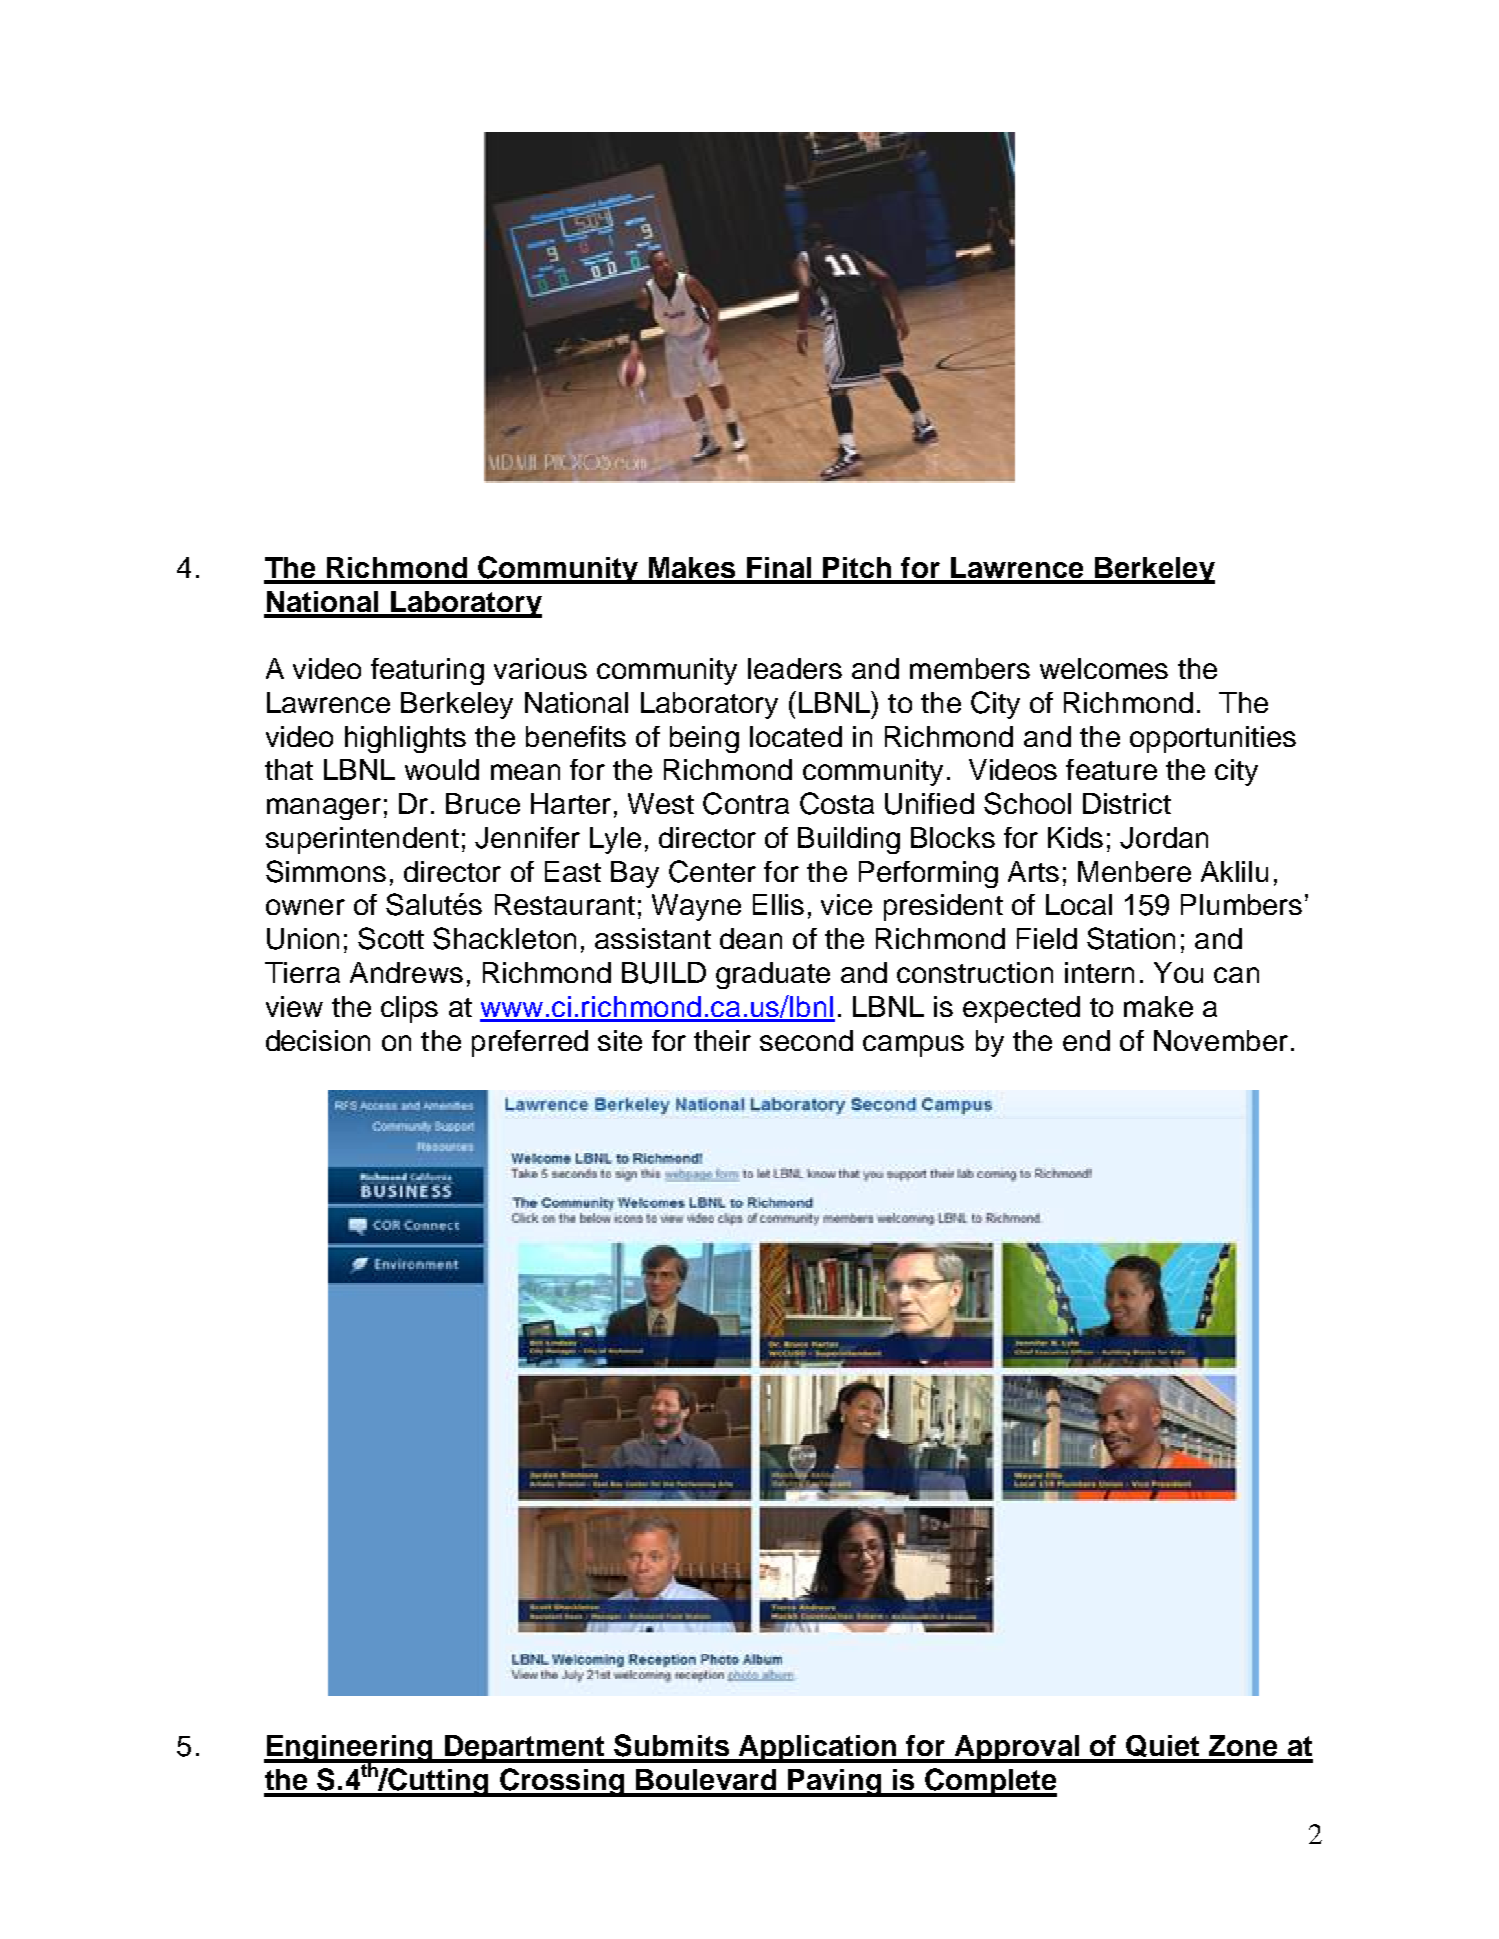 This page has height=1939, width=1499. I want to click on welcomes, so click(1104, 668).
